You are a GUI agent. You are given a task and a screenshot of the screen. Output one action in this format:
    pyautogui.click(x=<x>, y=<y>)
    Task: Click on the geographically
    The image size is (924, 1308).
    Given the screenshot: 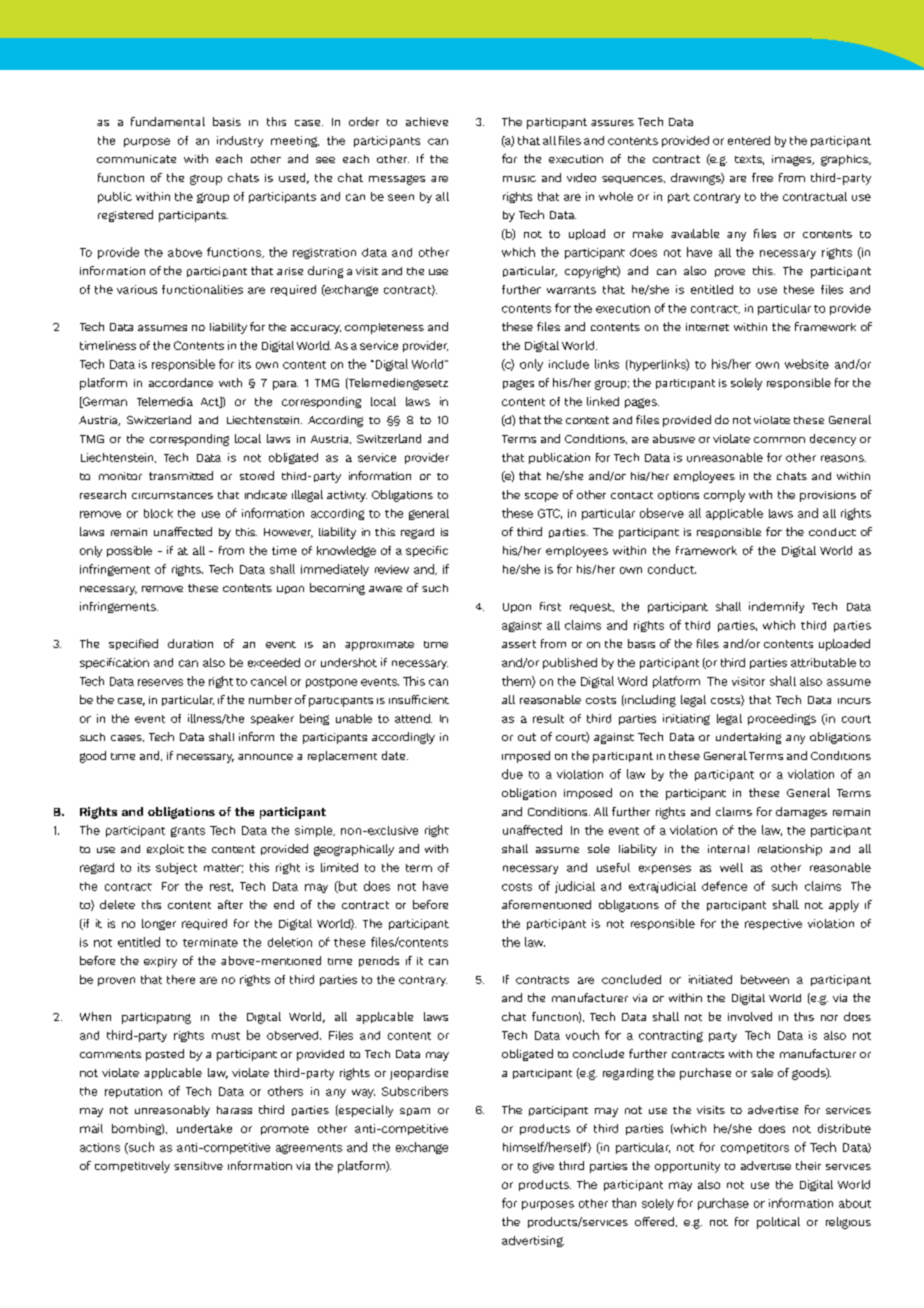 What is the action you would take?
    pyautogui.click(x=354, y=850)
